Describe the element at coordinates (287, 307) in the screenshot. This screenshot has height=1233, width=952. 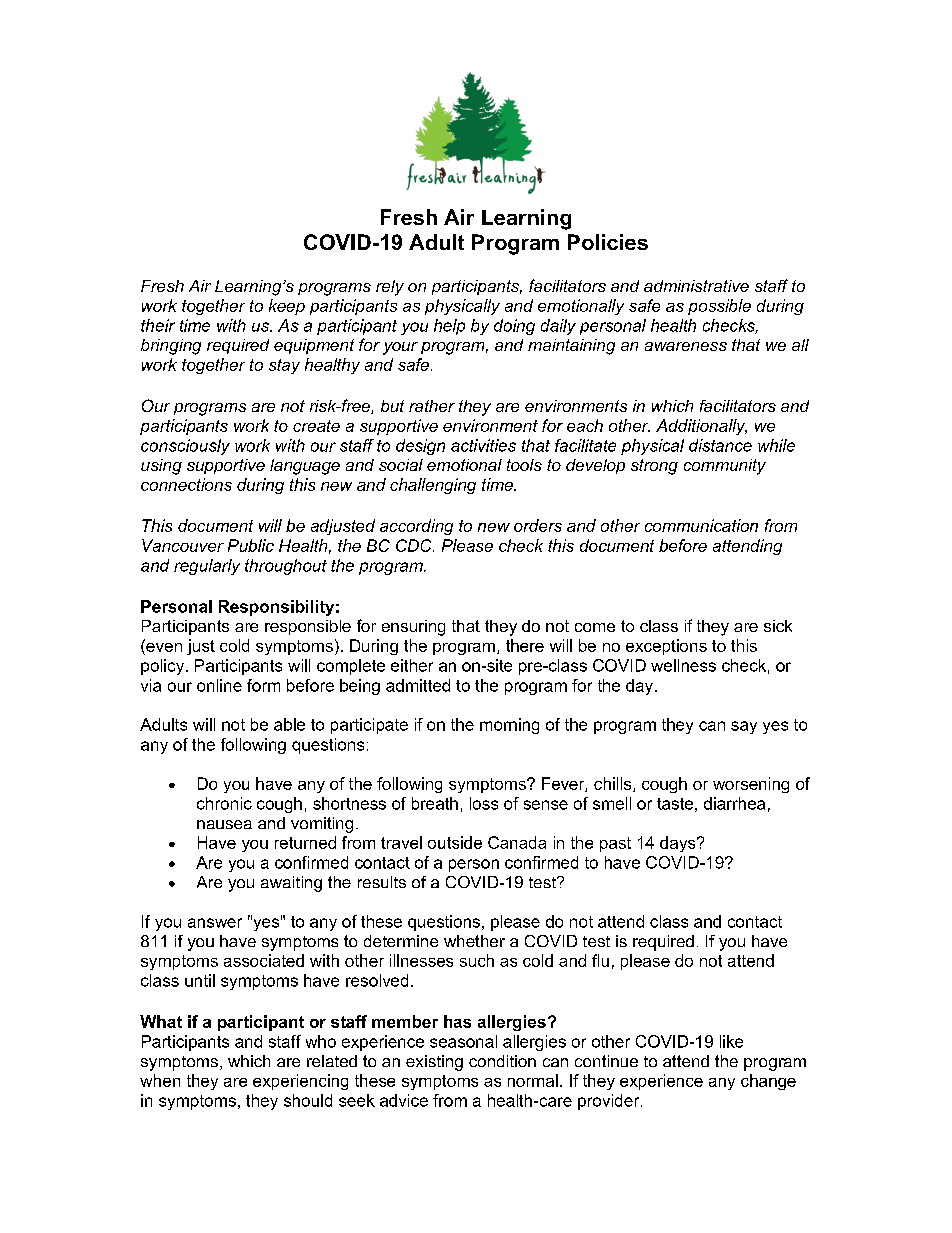
I see `keep` at that location.
